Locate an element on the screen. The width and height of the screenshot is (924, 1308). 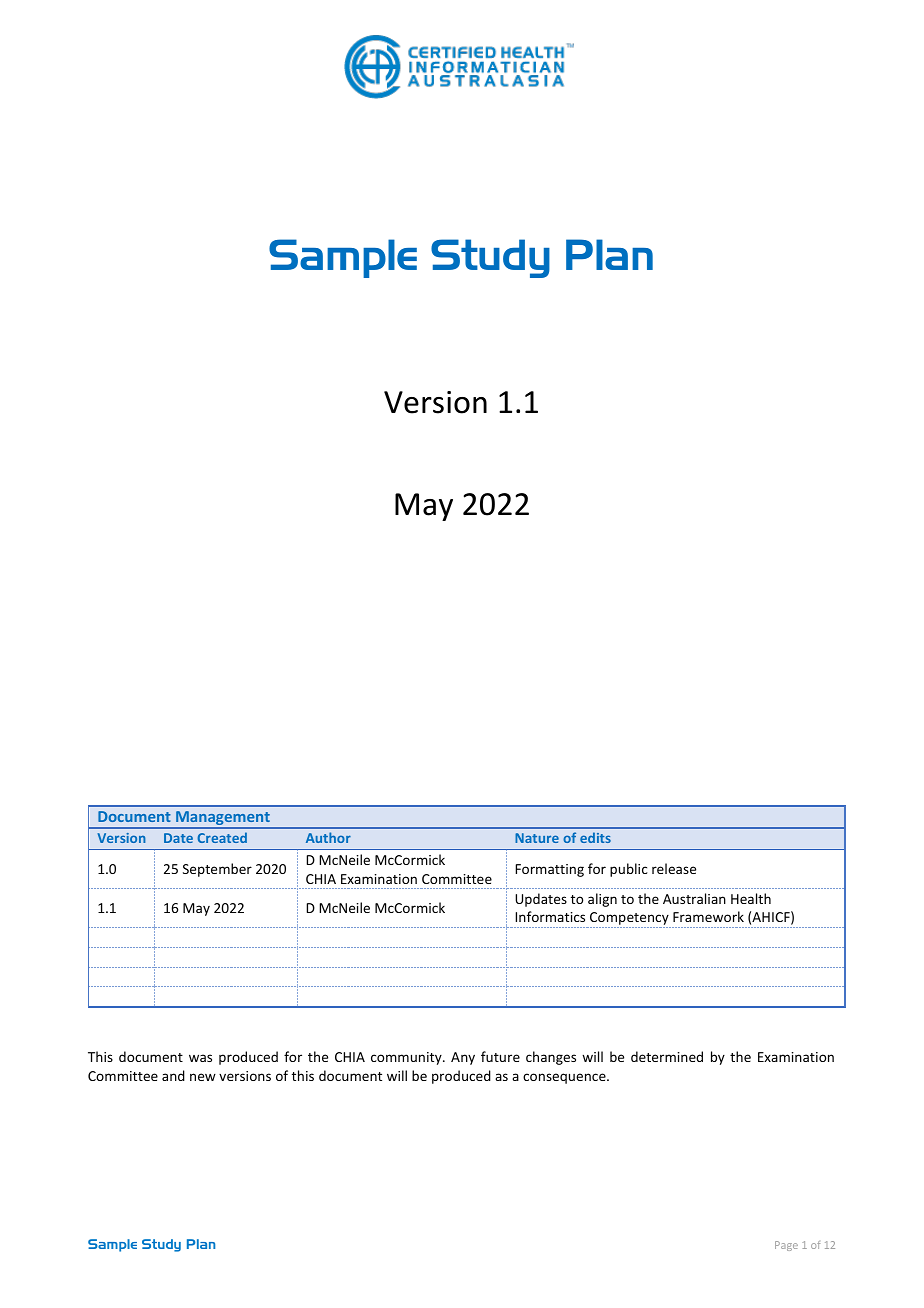
was is located at coordinates (200, 1058).
